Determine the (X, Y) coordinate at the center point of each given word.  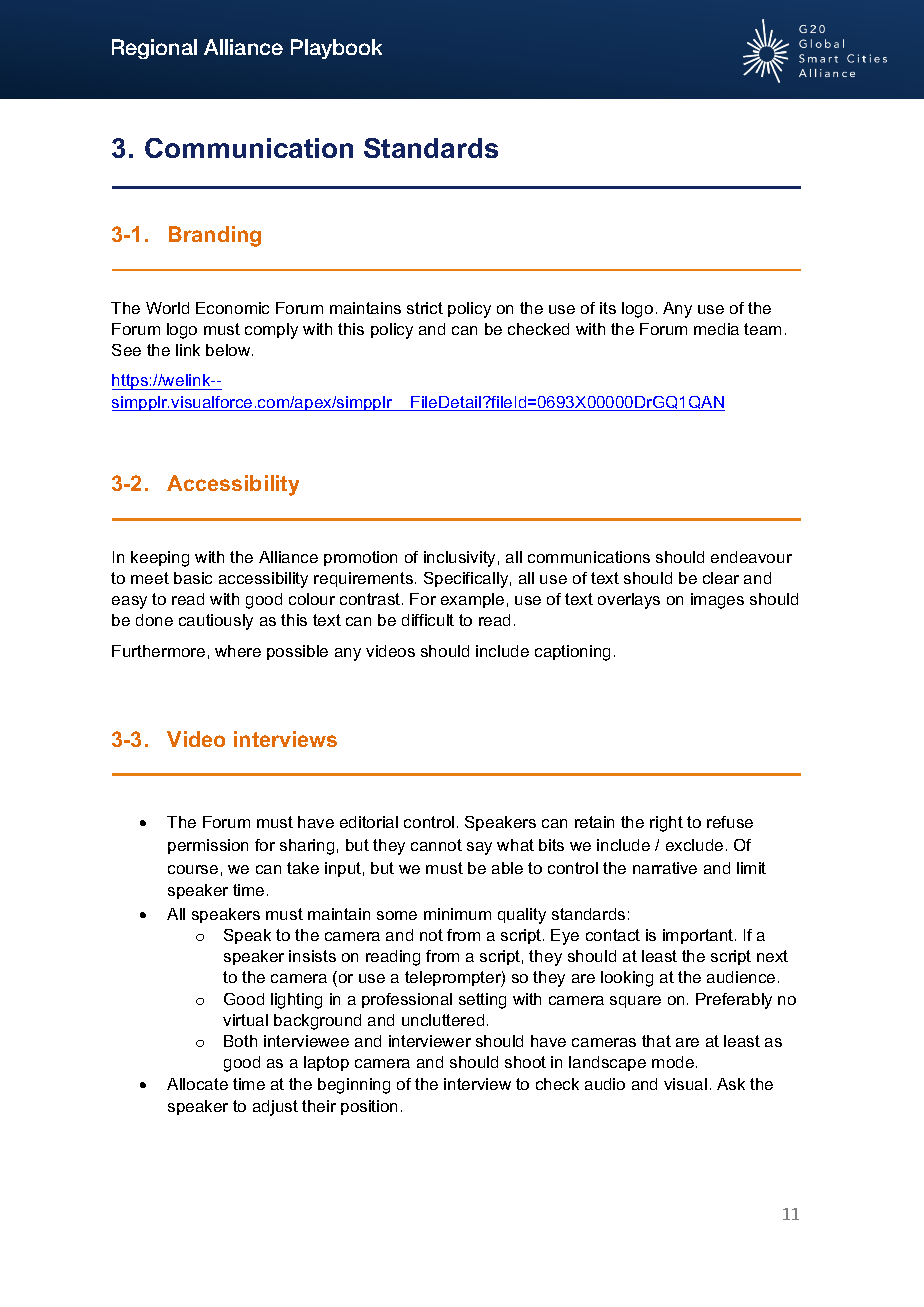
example (472, 600)
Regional (154, 49)
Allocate (197, 1084)
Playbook (336, 49)
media (716, 329)
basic (193, 578)
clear (721, 578)
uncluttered (443, 1020)
